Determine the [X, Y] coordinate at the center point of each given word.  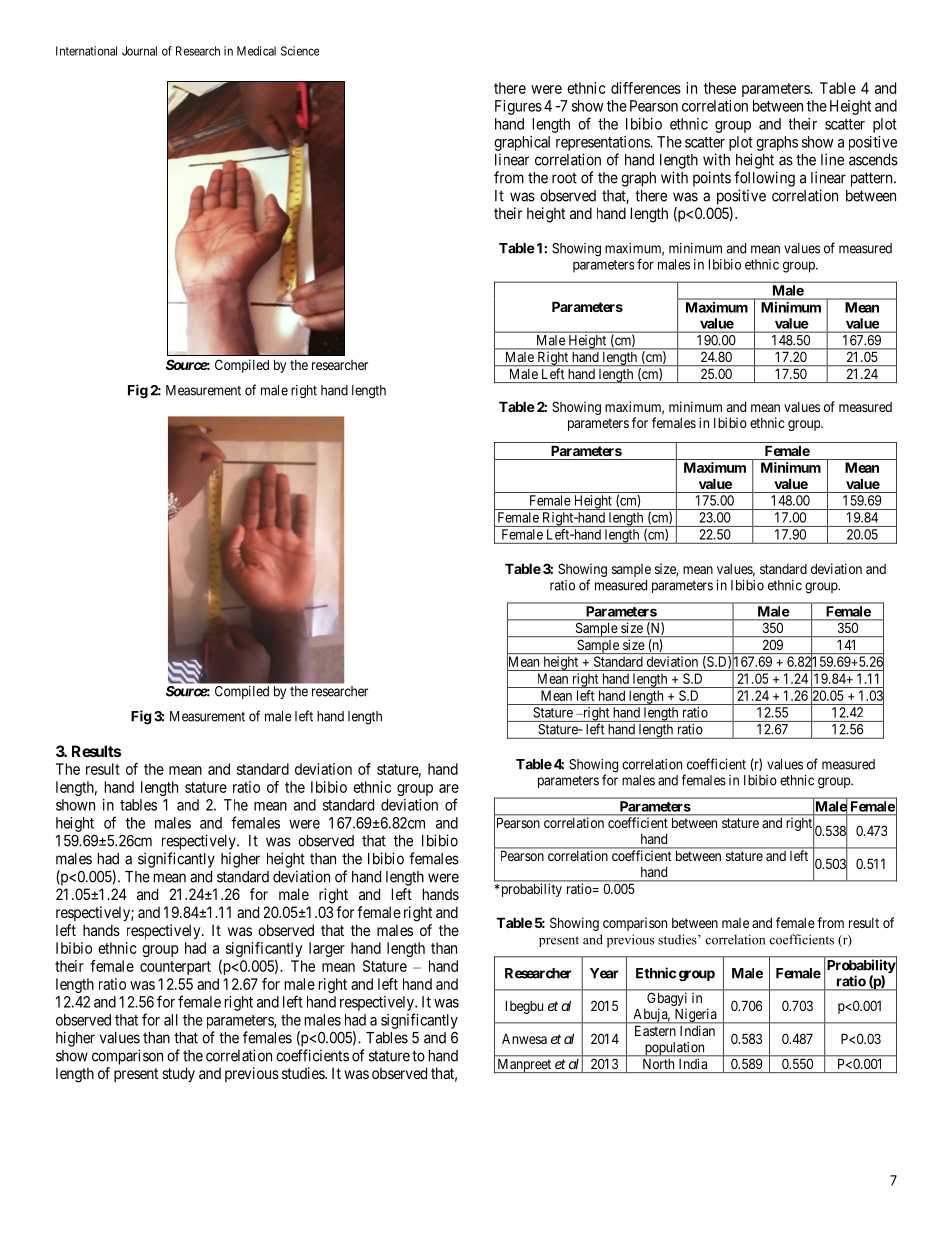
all [171, 1020]
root [564, 178]
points [712, 179]
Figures [518, 107]
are [449, 788]
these [720, 88]
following [764, 179]
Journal [139, 51]
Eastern [655, 1031]
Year [604, 973]
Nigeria [695, 1016]
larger [327, 949]
